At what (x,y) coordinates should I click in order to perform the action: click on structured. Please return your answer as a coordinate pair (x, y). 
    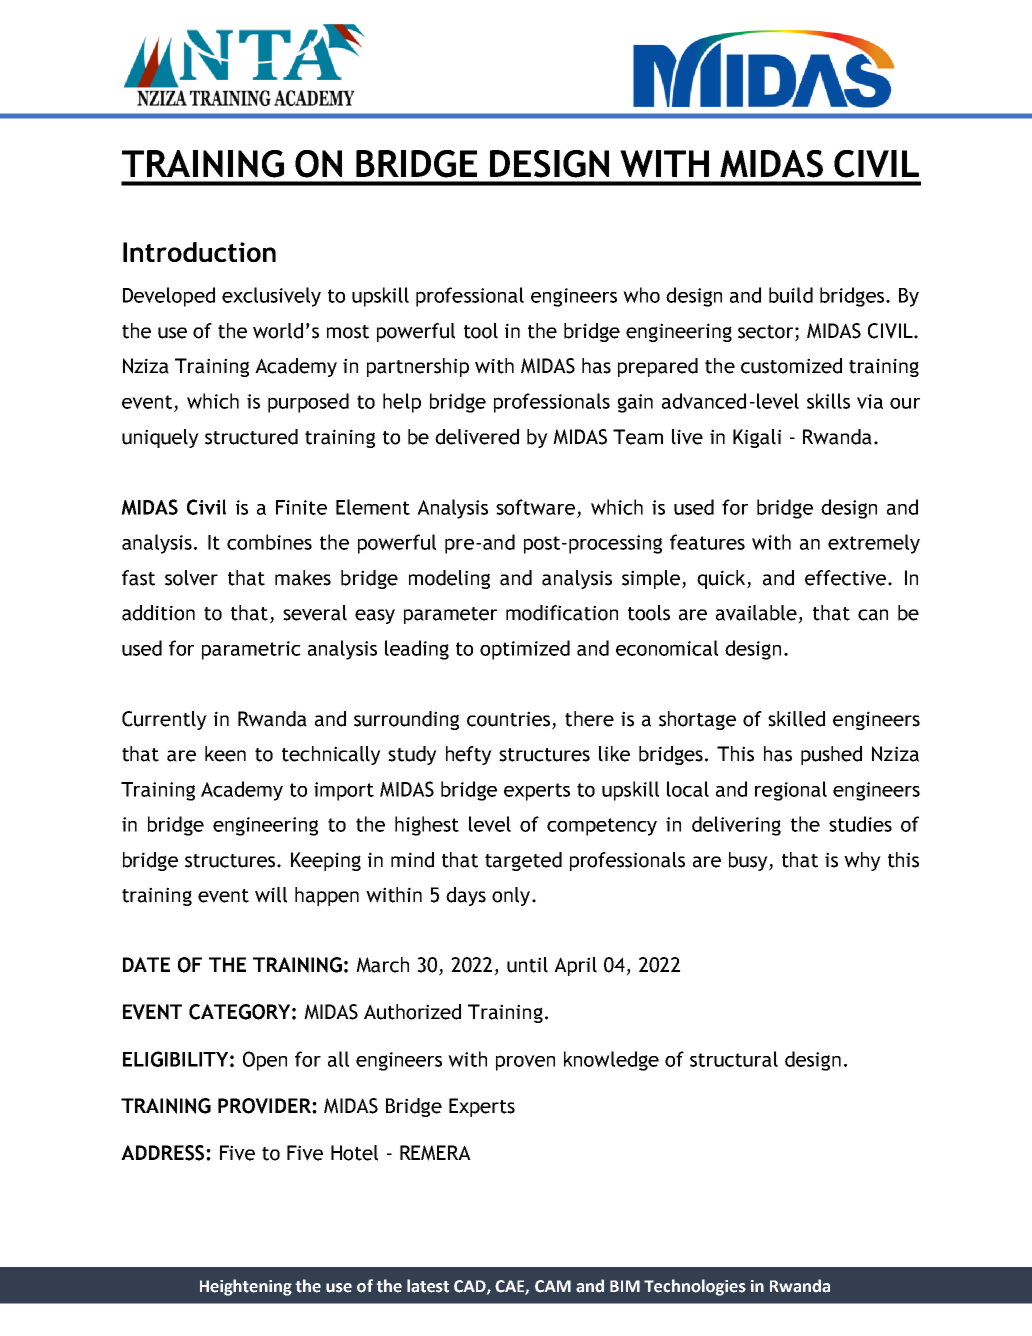
    Looking at the image, I should click on (251, 437).
